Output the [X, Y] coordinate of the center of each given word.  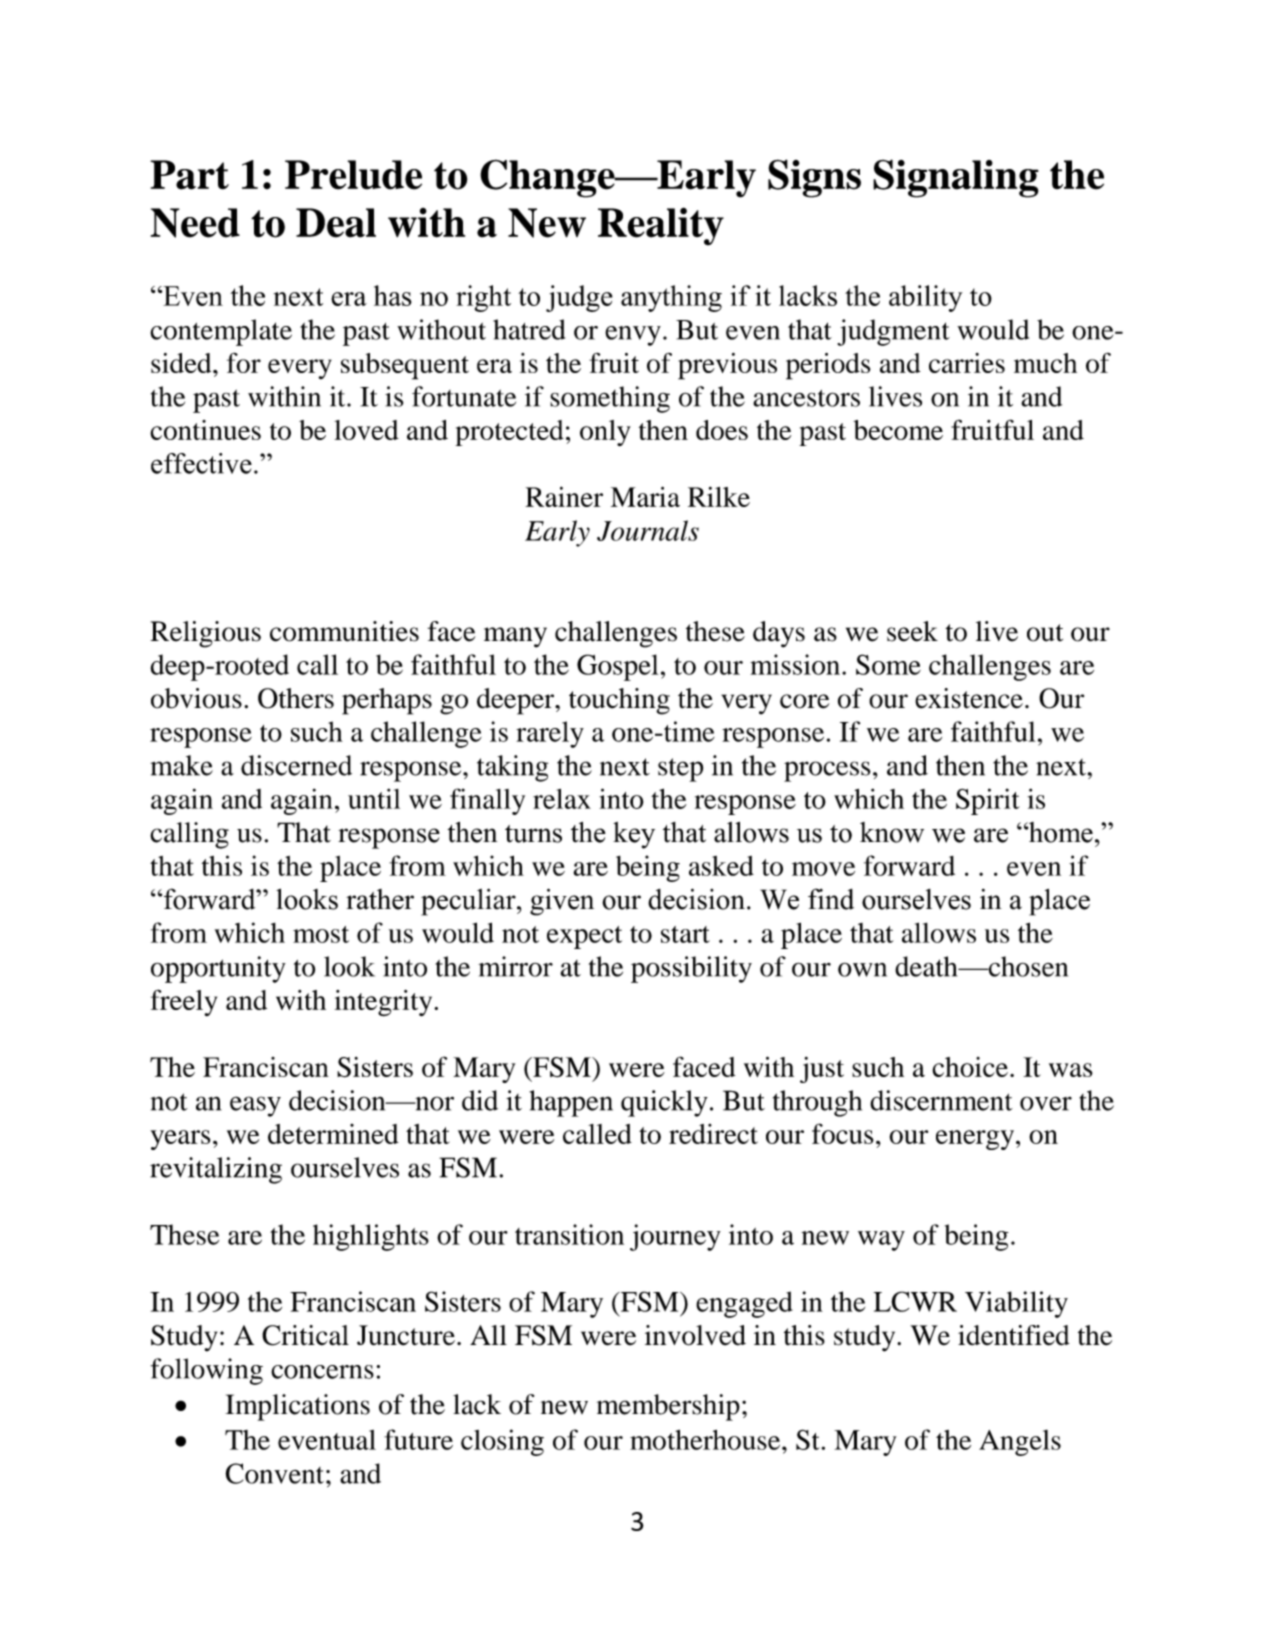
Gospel [618, 667]
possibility [691, 969]
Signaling [956, 178]
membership [668, 1407]
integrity [384, 1003]
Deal [336, 223]
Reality [661, 226]
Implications [297, 1407]
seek [912, 631]
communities [344, 631]
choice [970, 1067]
